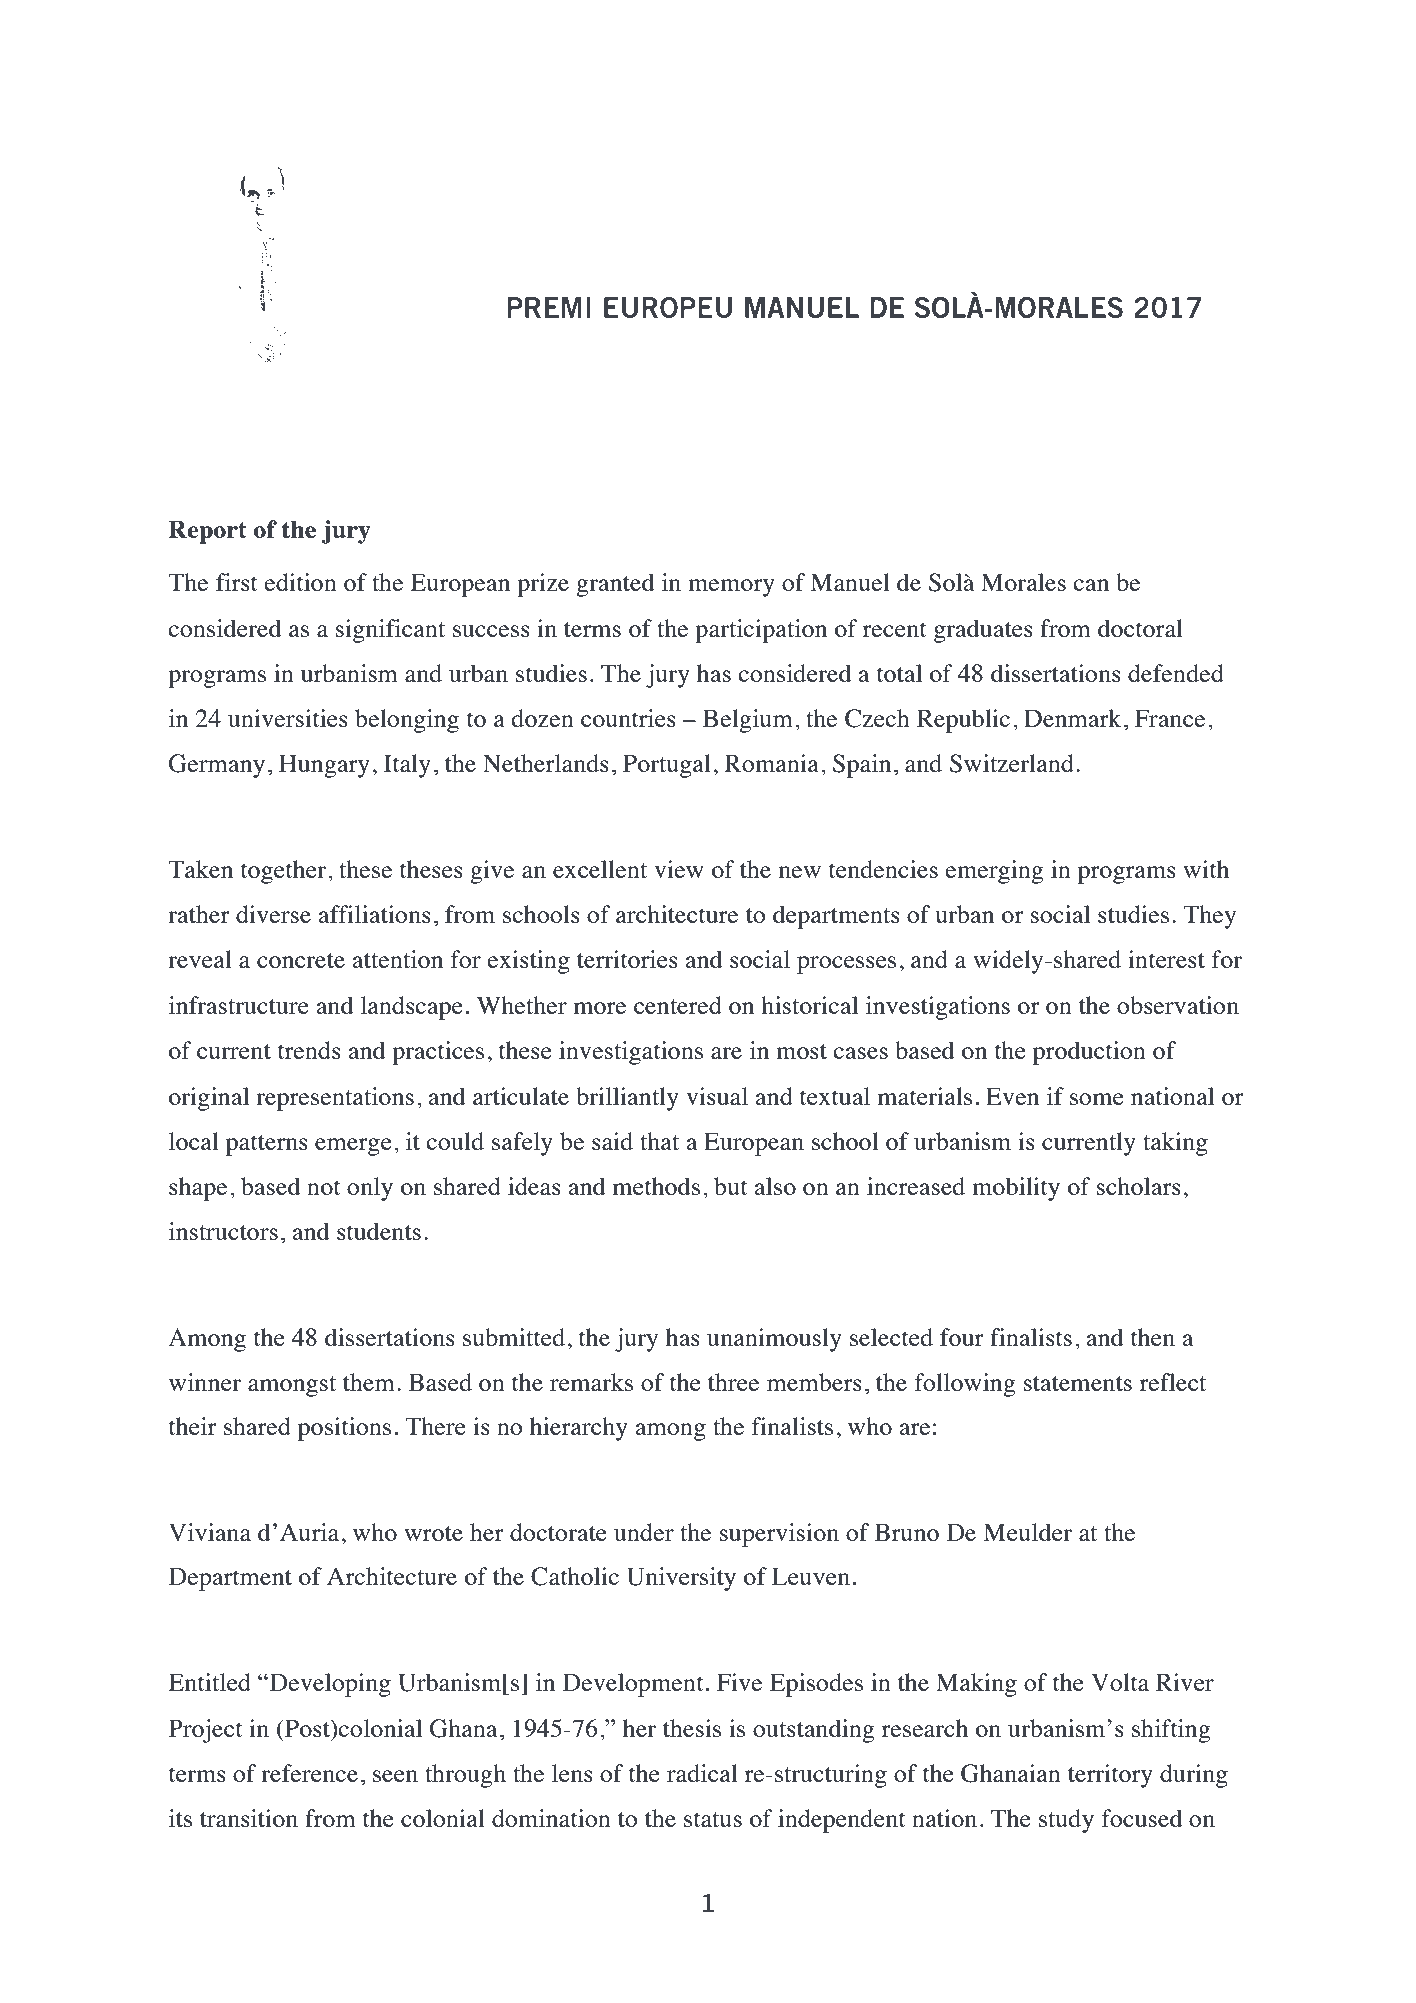 The image size is (1416, 2003). Describe the element at coordinates (1089, 1053) in the document. I see `production` at that location.
